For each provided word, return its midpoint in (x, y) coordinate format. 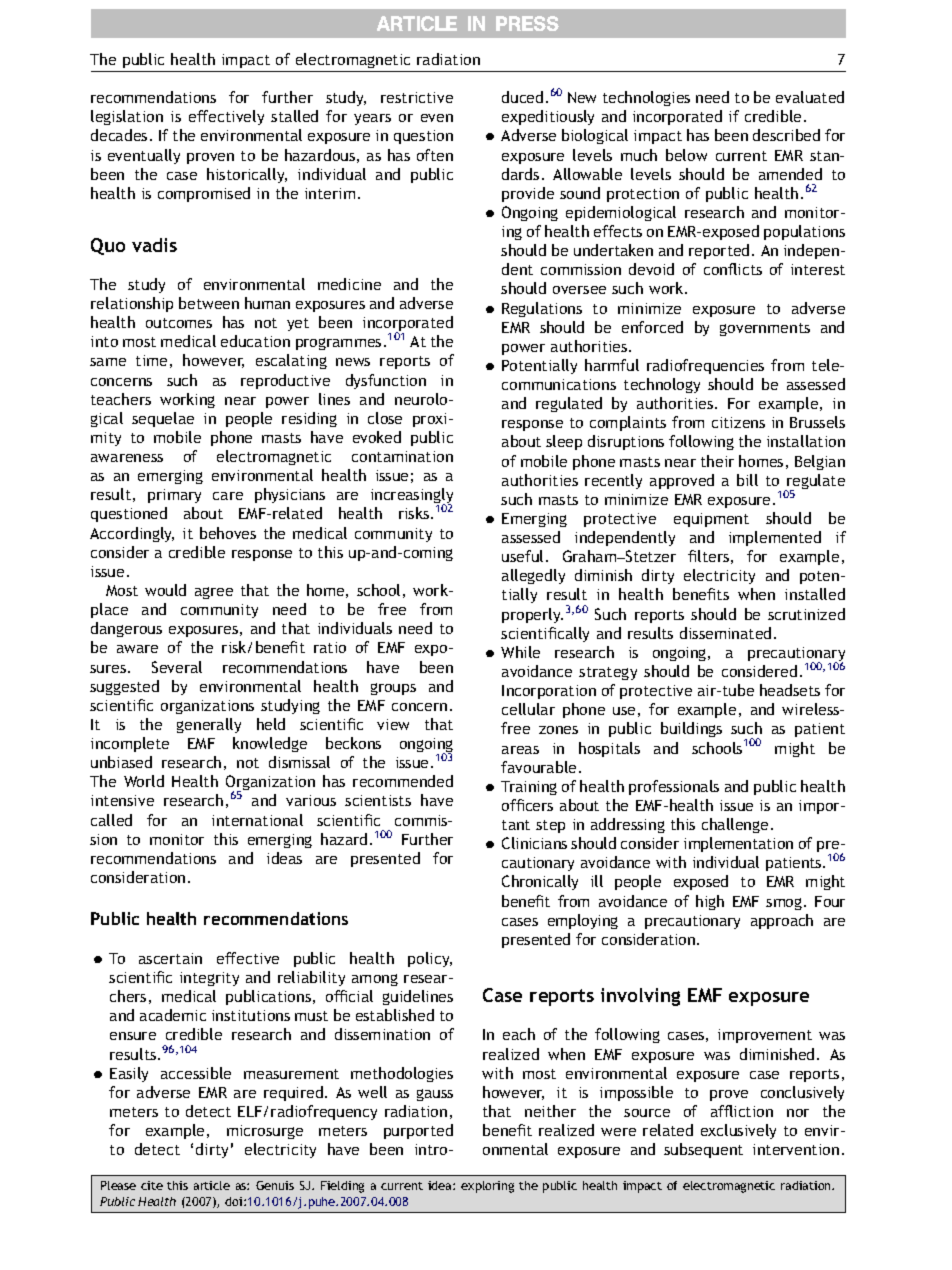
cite (152, 1185)
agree (214, 593)
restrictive (417, 97)
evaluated (810, 97)
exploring (487, 1187)
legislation (127, 117)
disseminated (725, 633)
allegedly (533, 576)
